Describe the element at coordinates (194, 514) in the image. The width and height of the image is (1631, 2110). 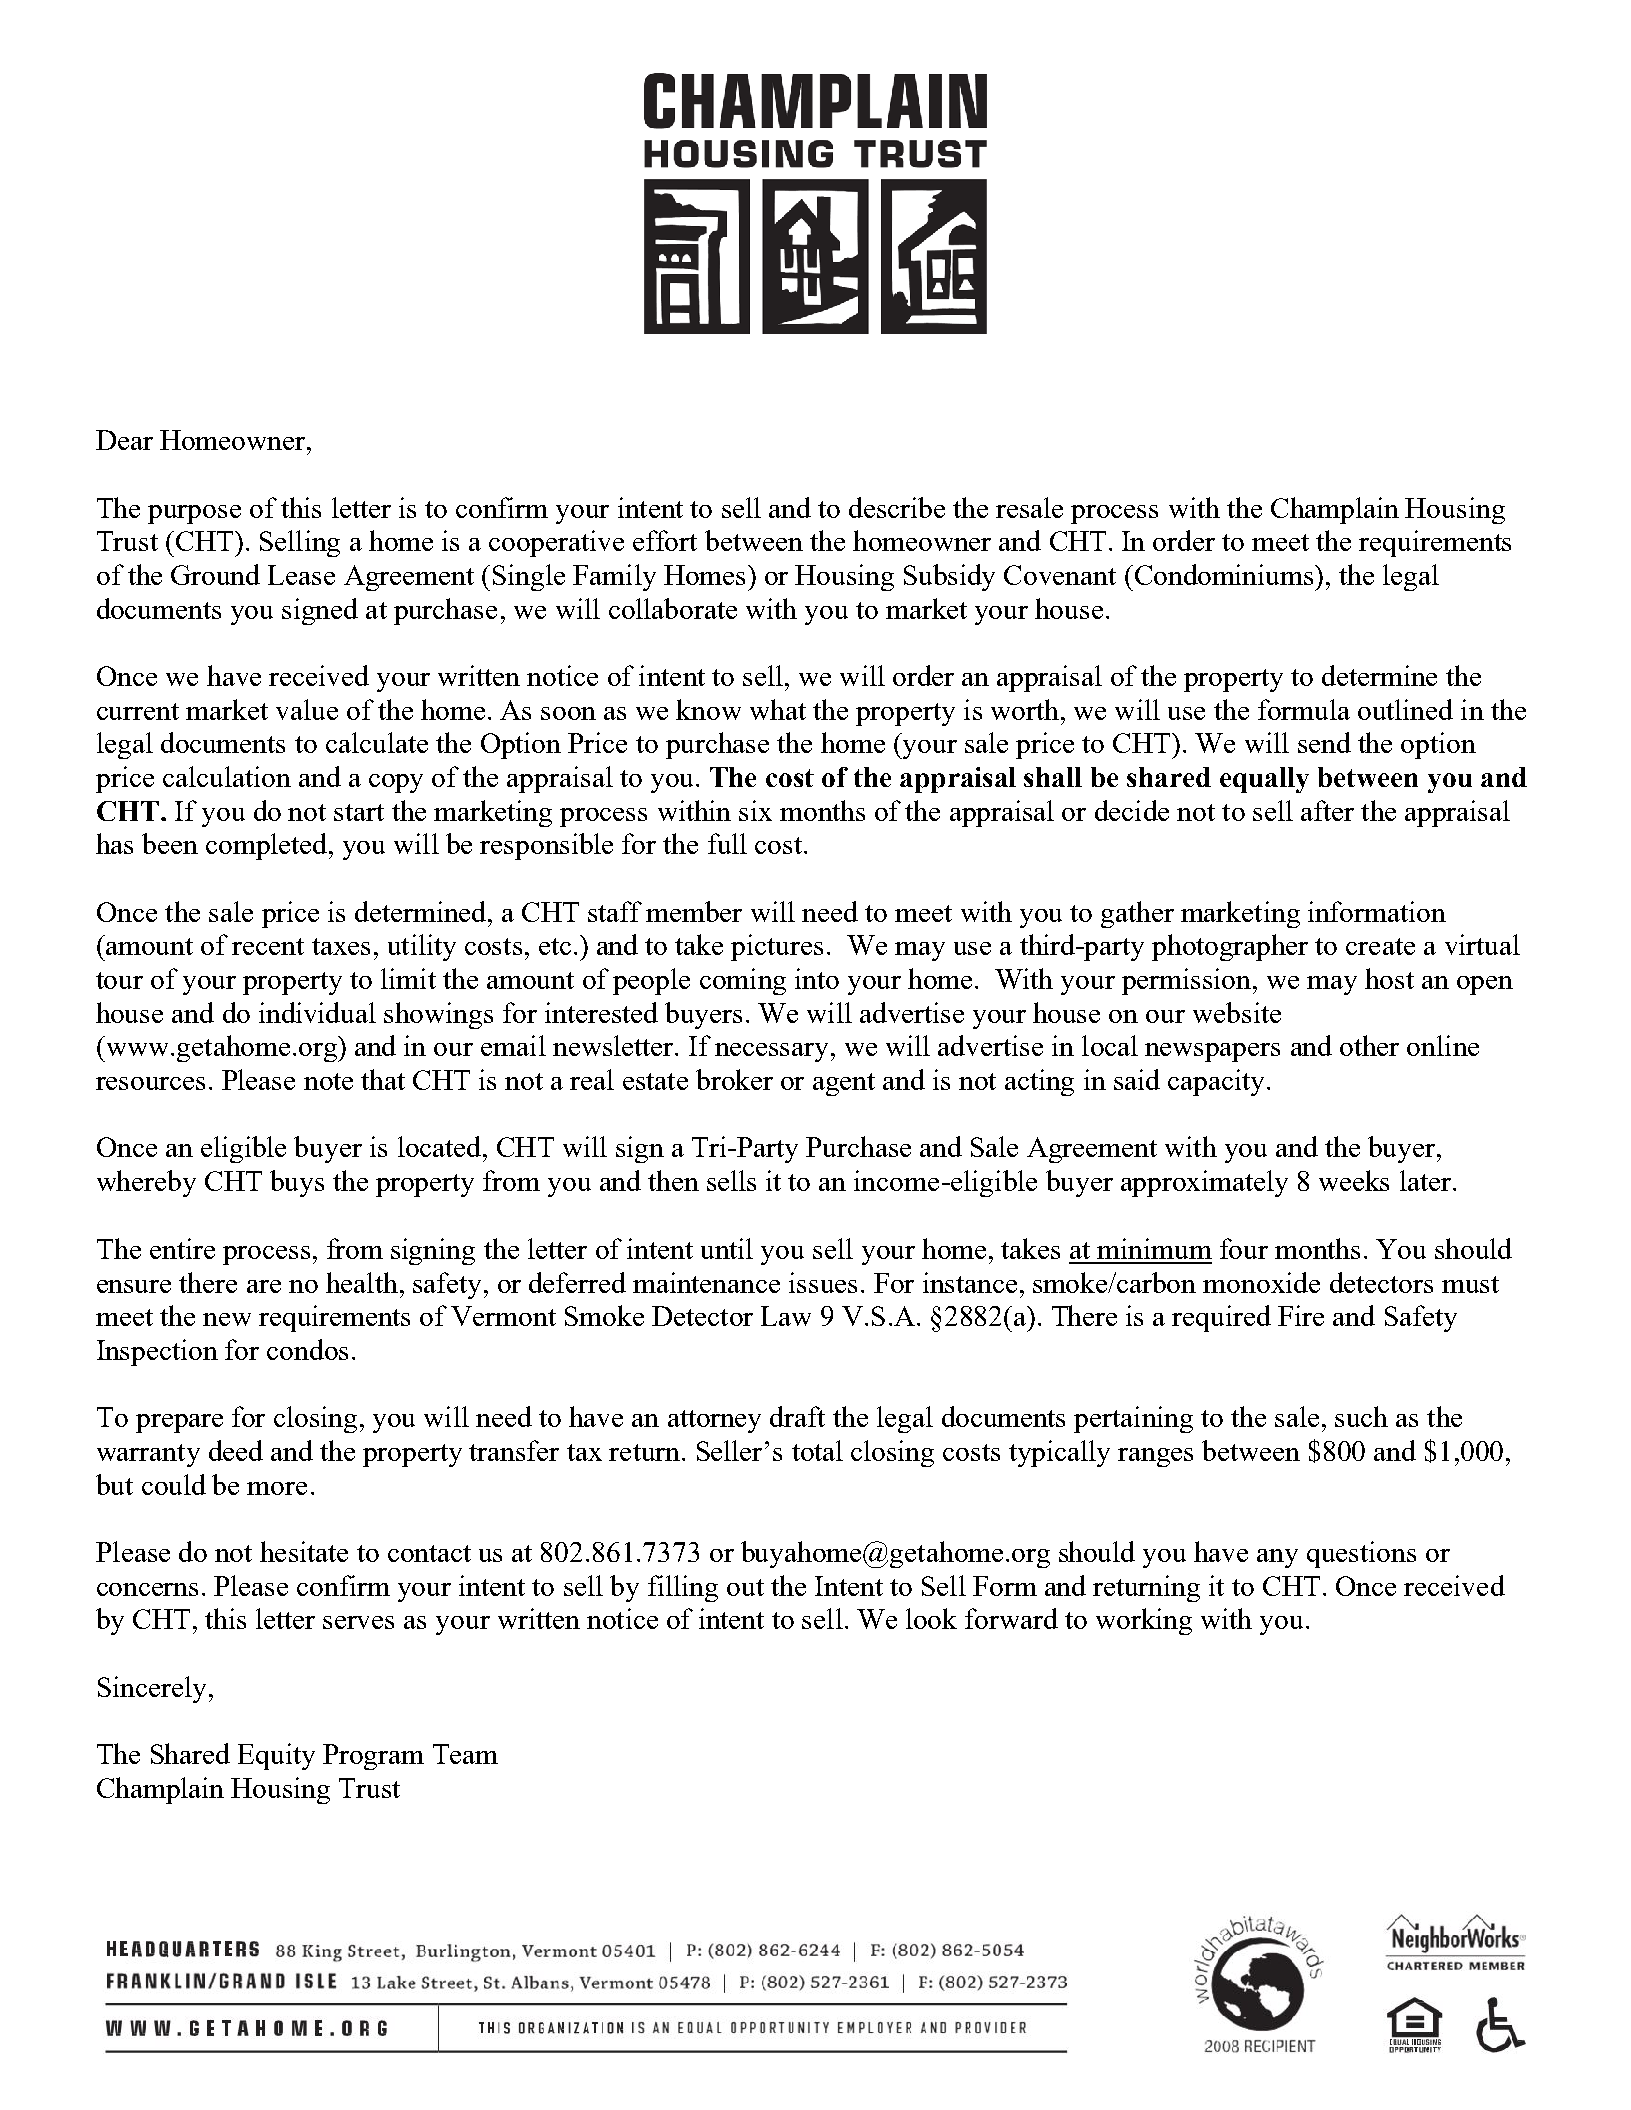
I see `purpose` at that location.
